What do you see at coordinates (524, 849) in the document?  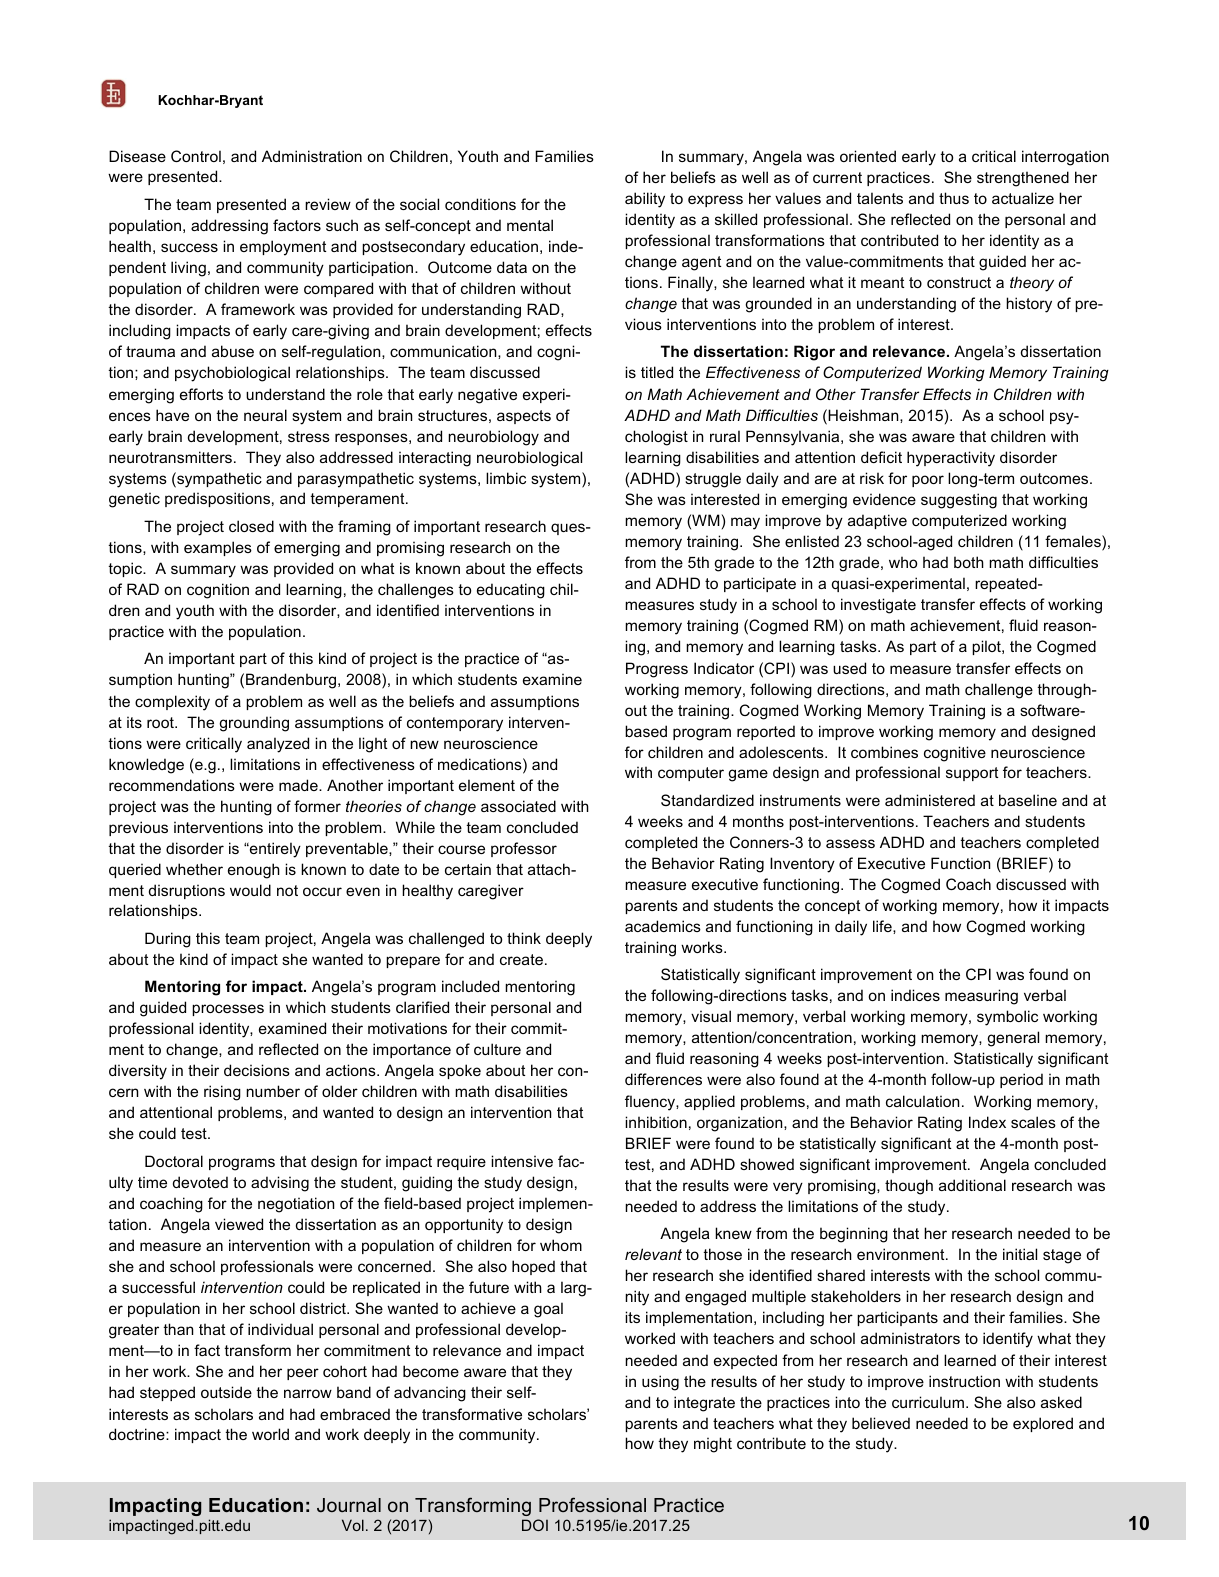 I see `professor` at bounding box center [524, 849].
